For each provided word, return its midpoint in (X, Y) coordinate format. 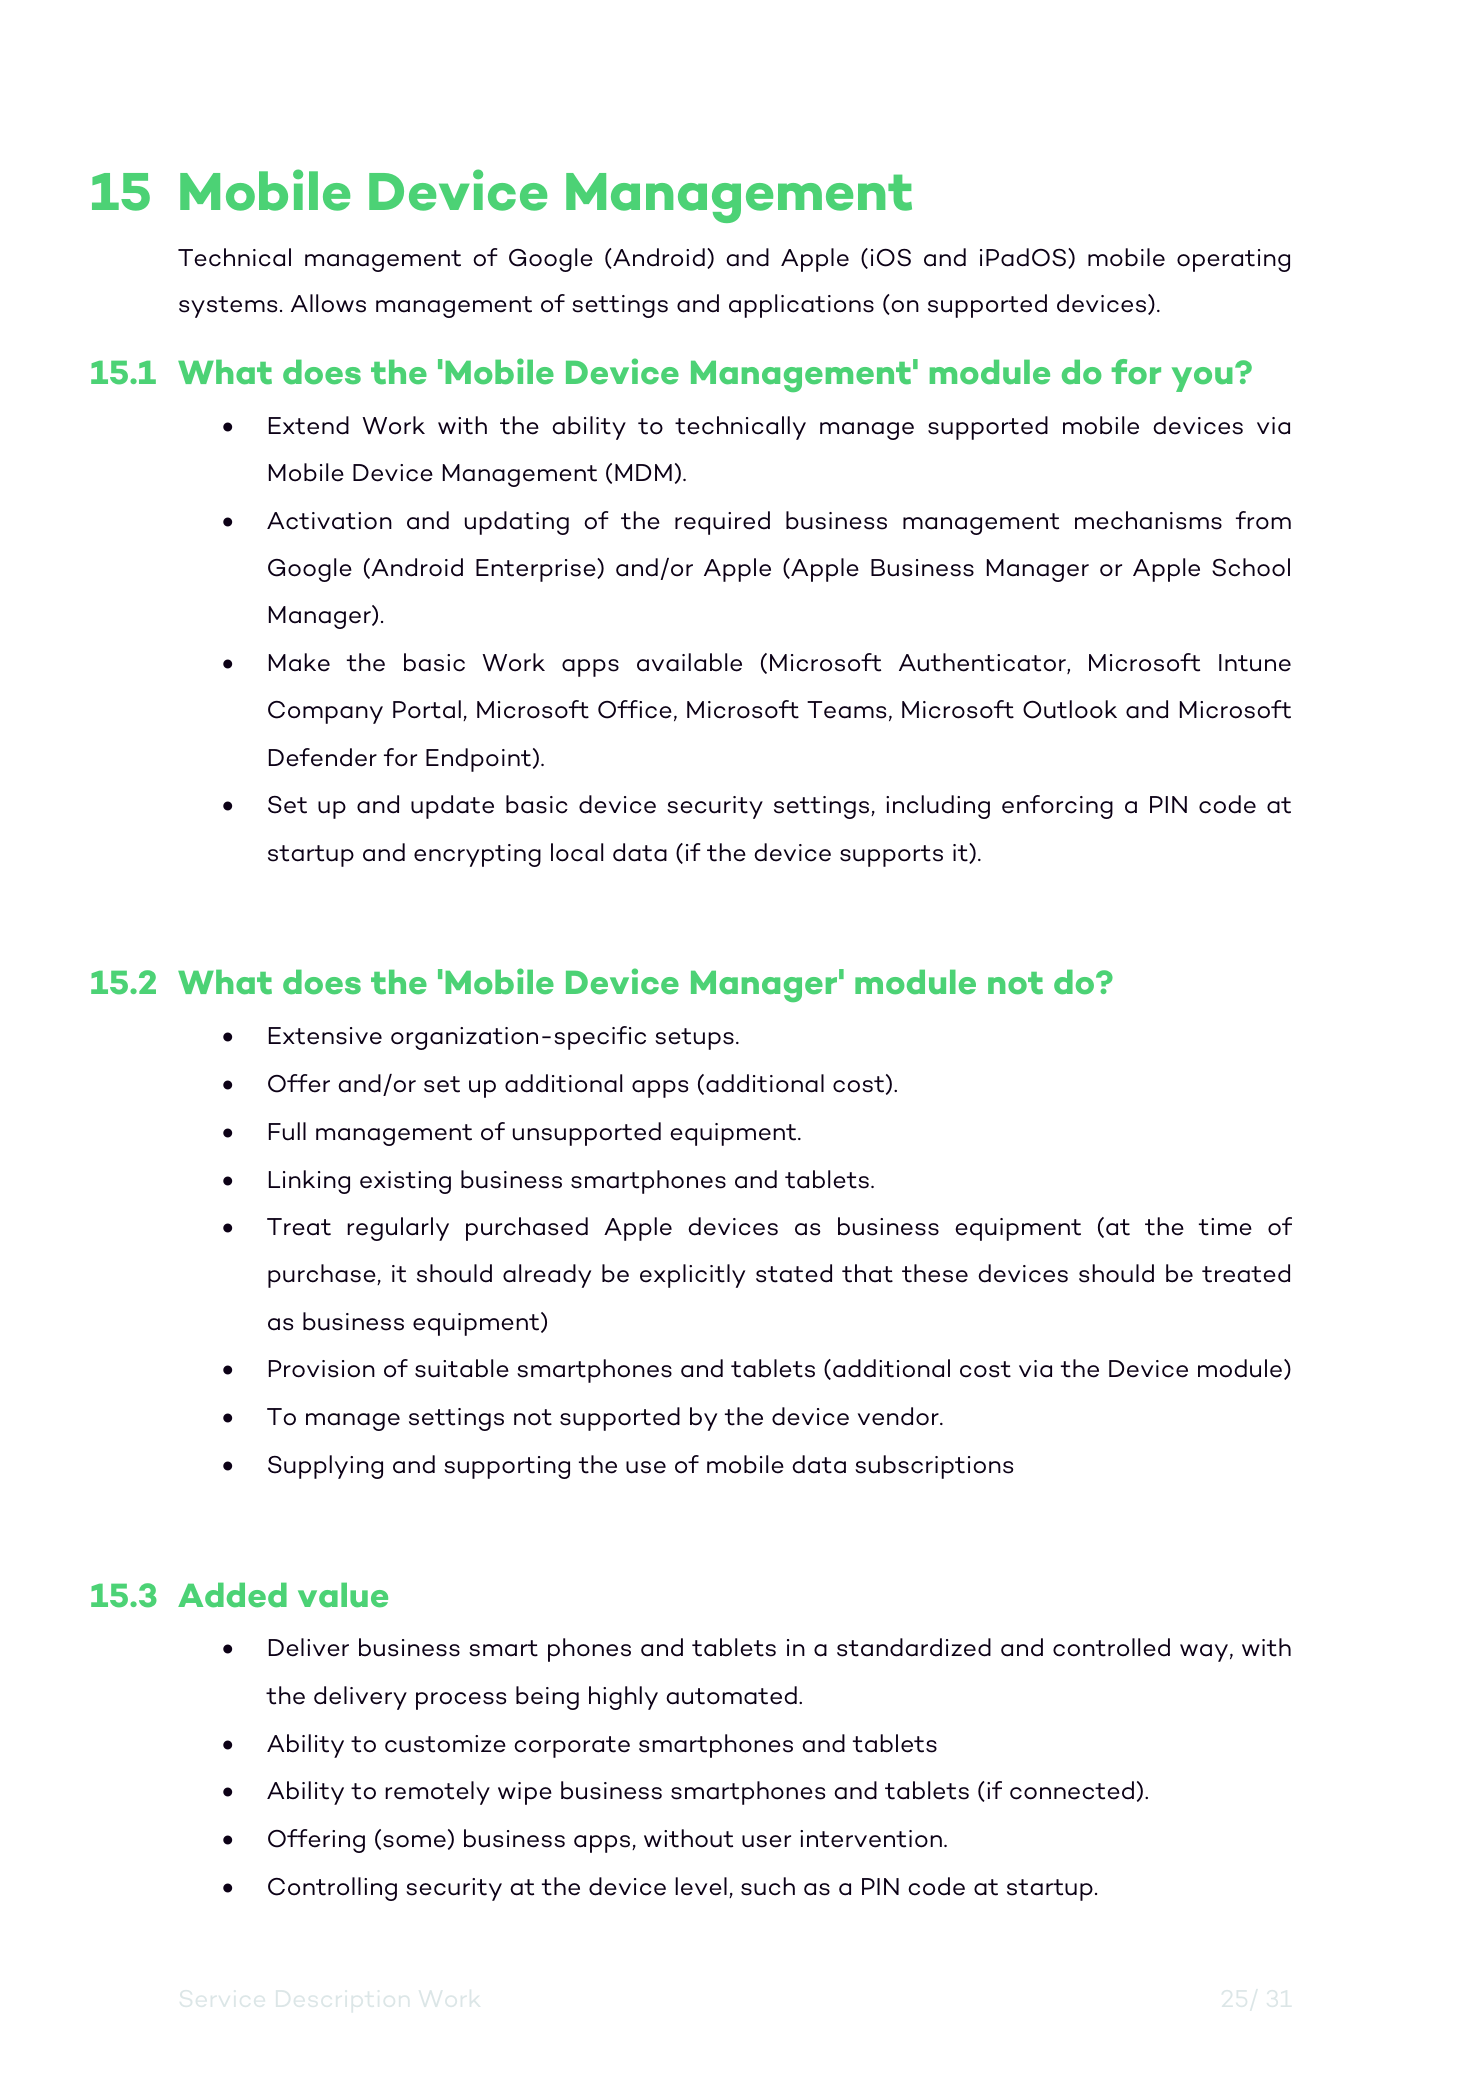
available (689, 662)
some (414, 1841)
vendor (899, 1416)
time (1225, 1227)
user (766, 1841)
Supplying (325, 1467)
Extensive (325, 1036)
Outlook (1070, 709)
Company (325, 712)
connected (1072, 1790)
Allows (328, 303)
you (1202, 379)
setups (694, 1039)
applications (801, 306)
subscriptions (934, 1467)
